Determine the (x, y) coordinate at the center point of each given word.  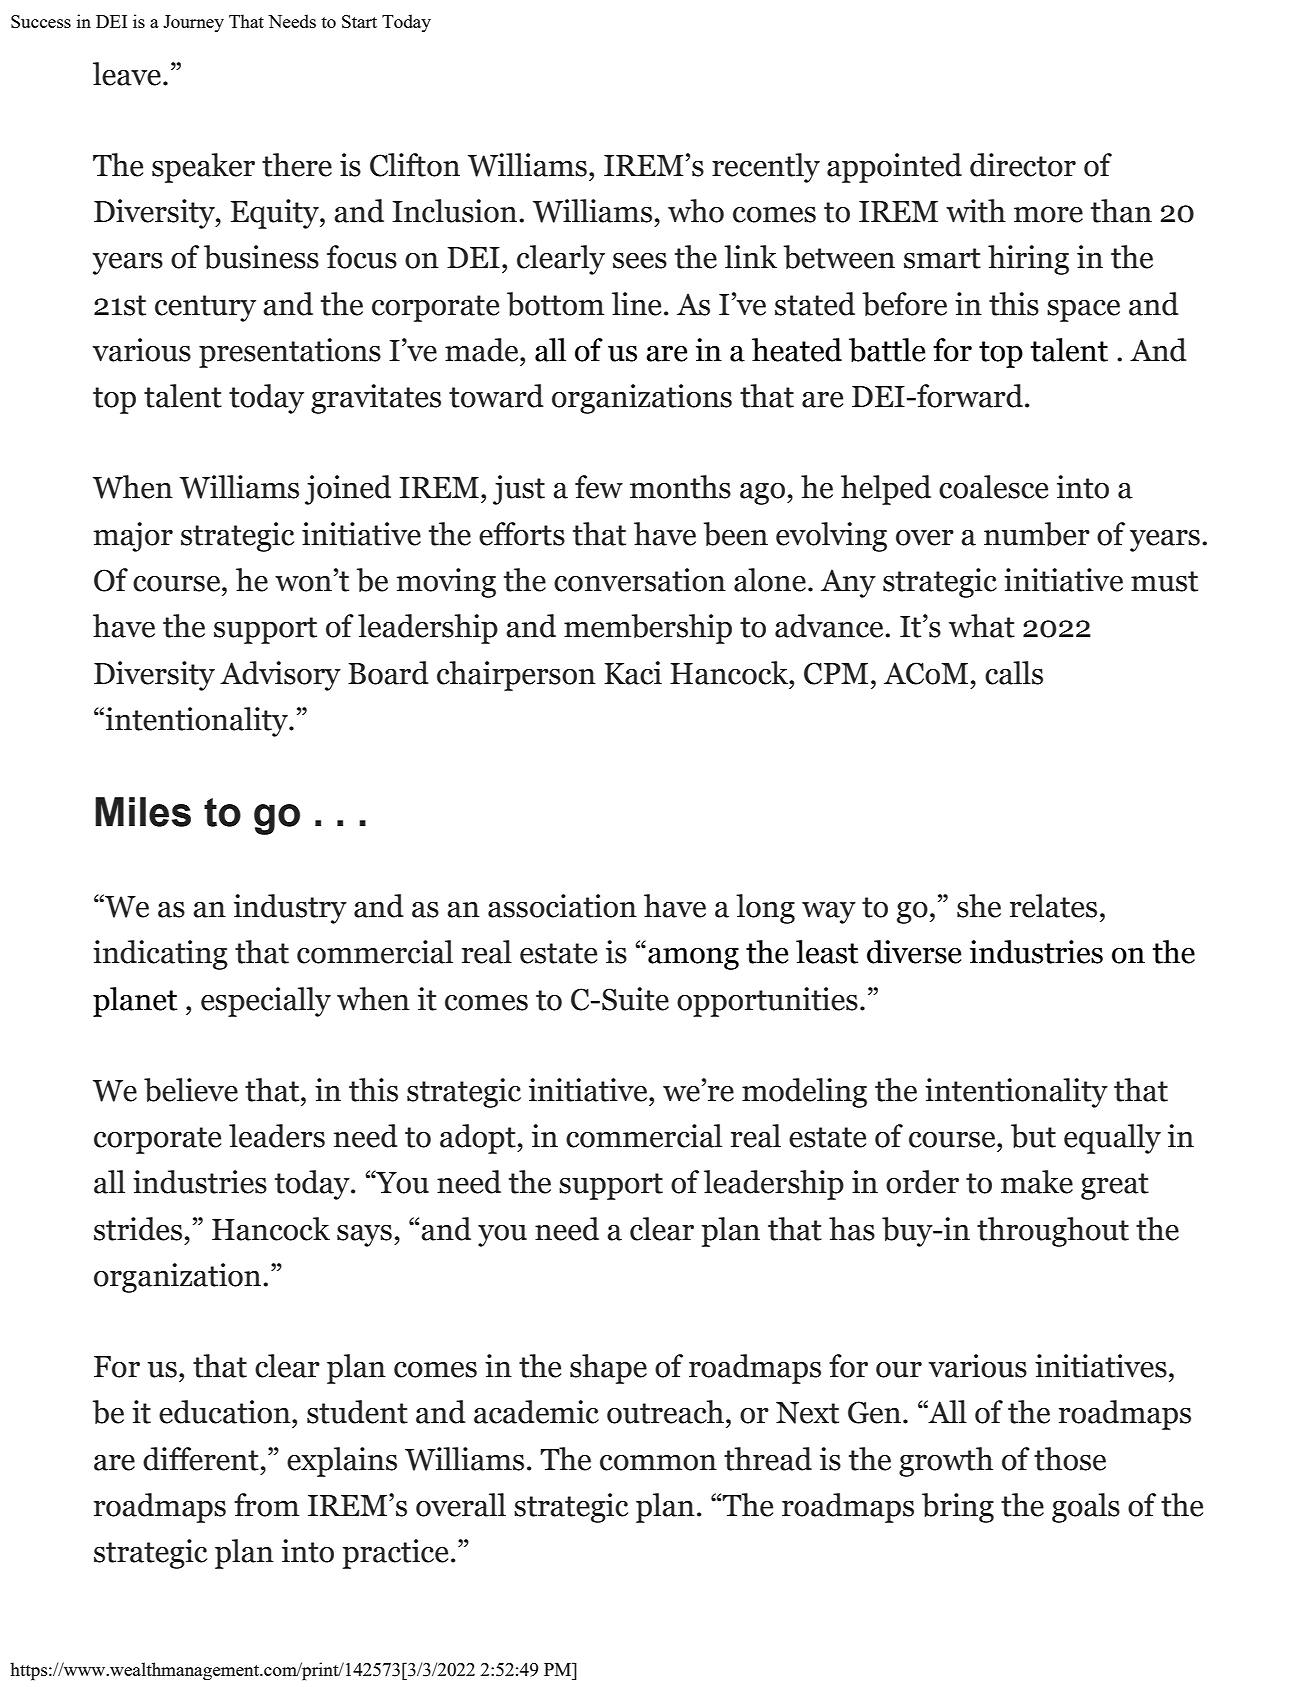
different (201, 1459)
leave (127, 74)
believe (191, 1090)
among (693, 959)
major (133, 537)
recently (766, 168)
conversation (640, 580)
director (1023, 165)
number (1037, 534)
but (1033, 1136)
